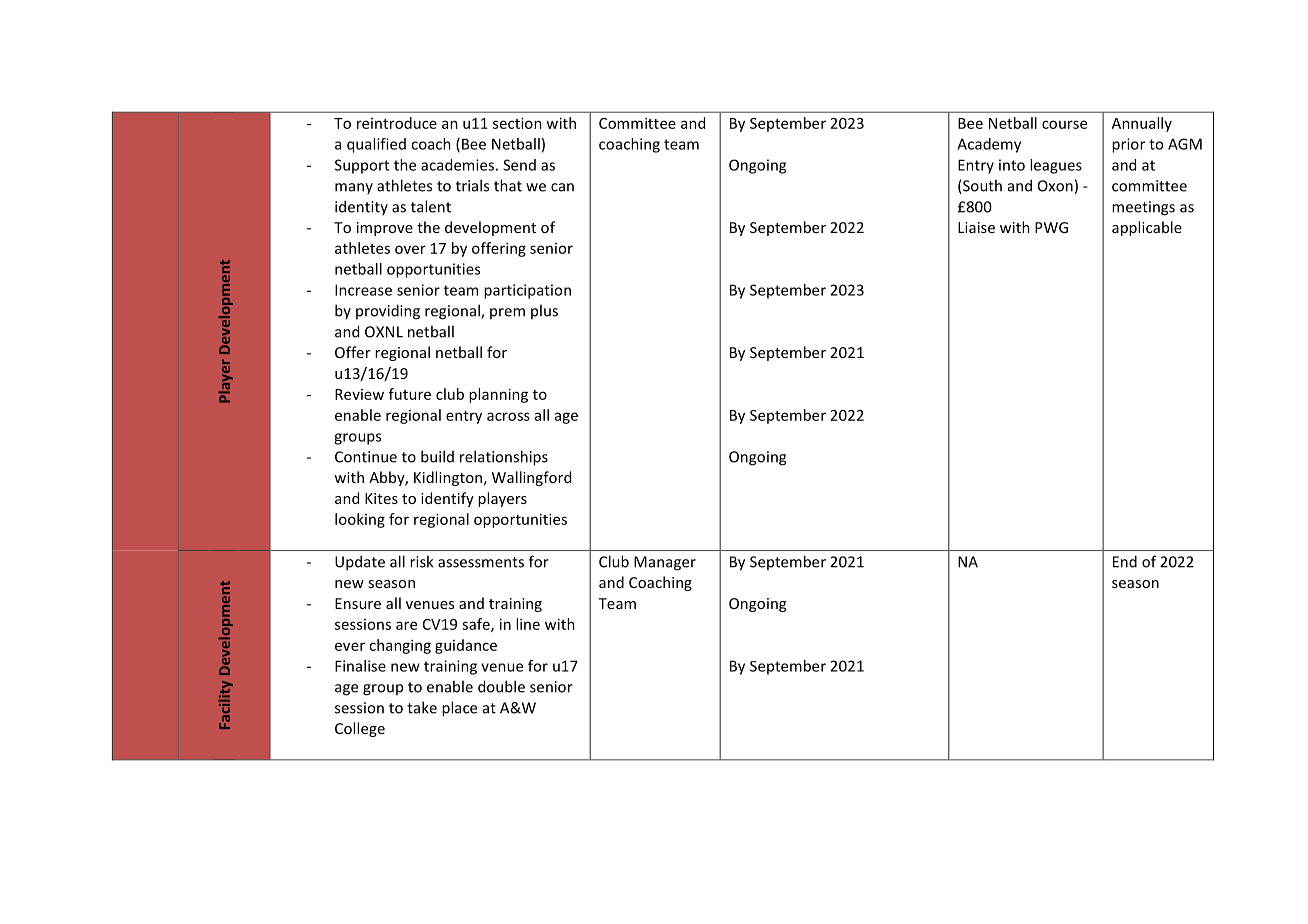 This screenshot has height=924, width=1308. I want to click on Manager, so click(665, 563).
